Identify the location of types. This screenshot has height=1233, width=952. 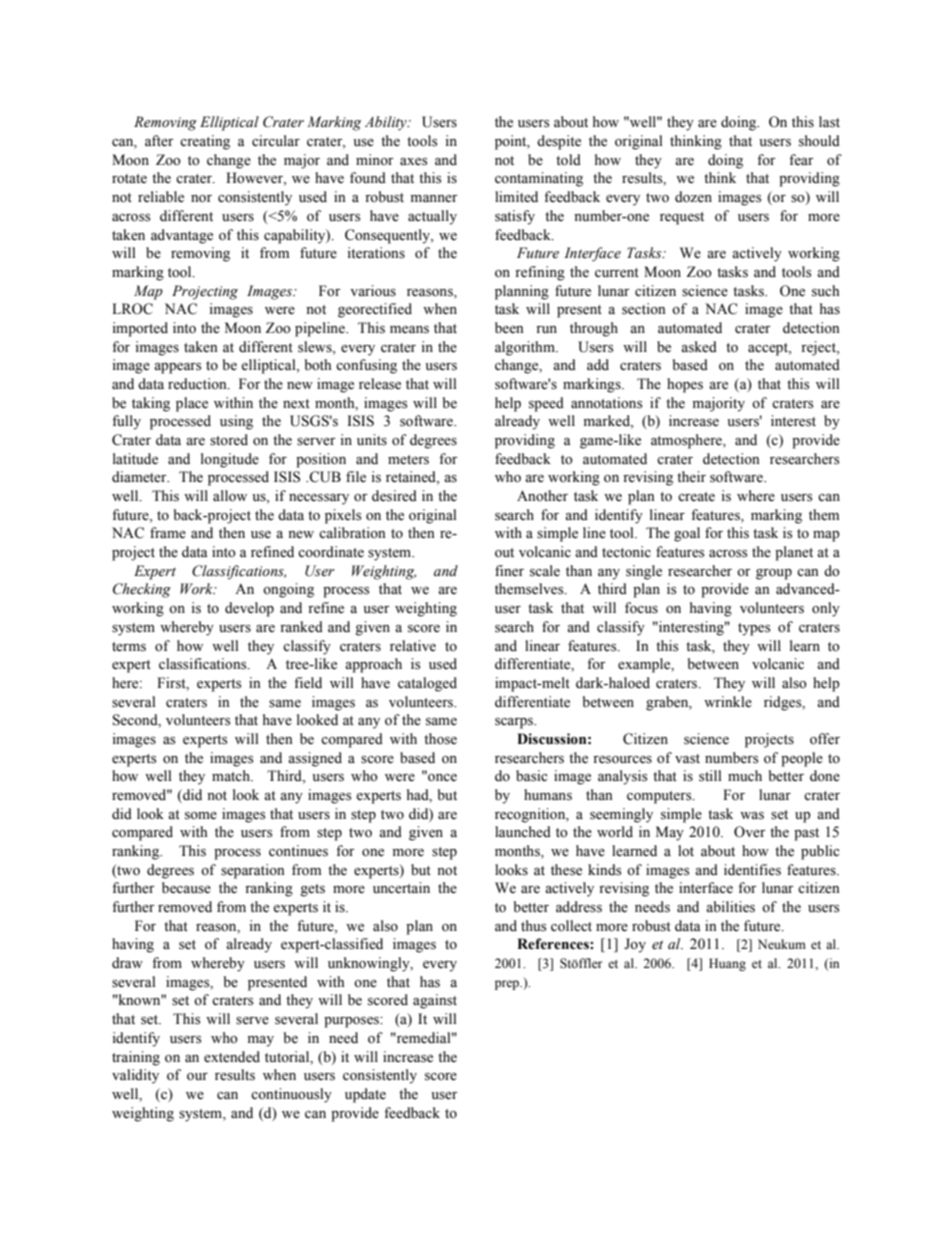
(754, 629).
